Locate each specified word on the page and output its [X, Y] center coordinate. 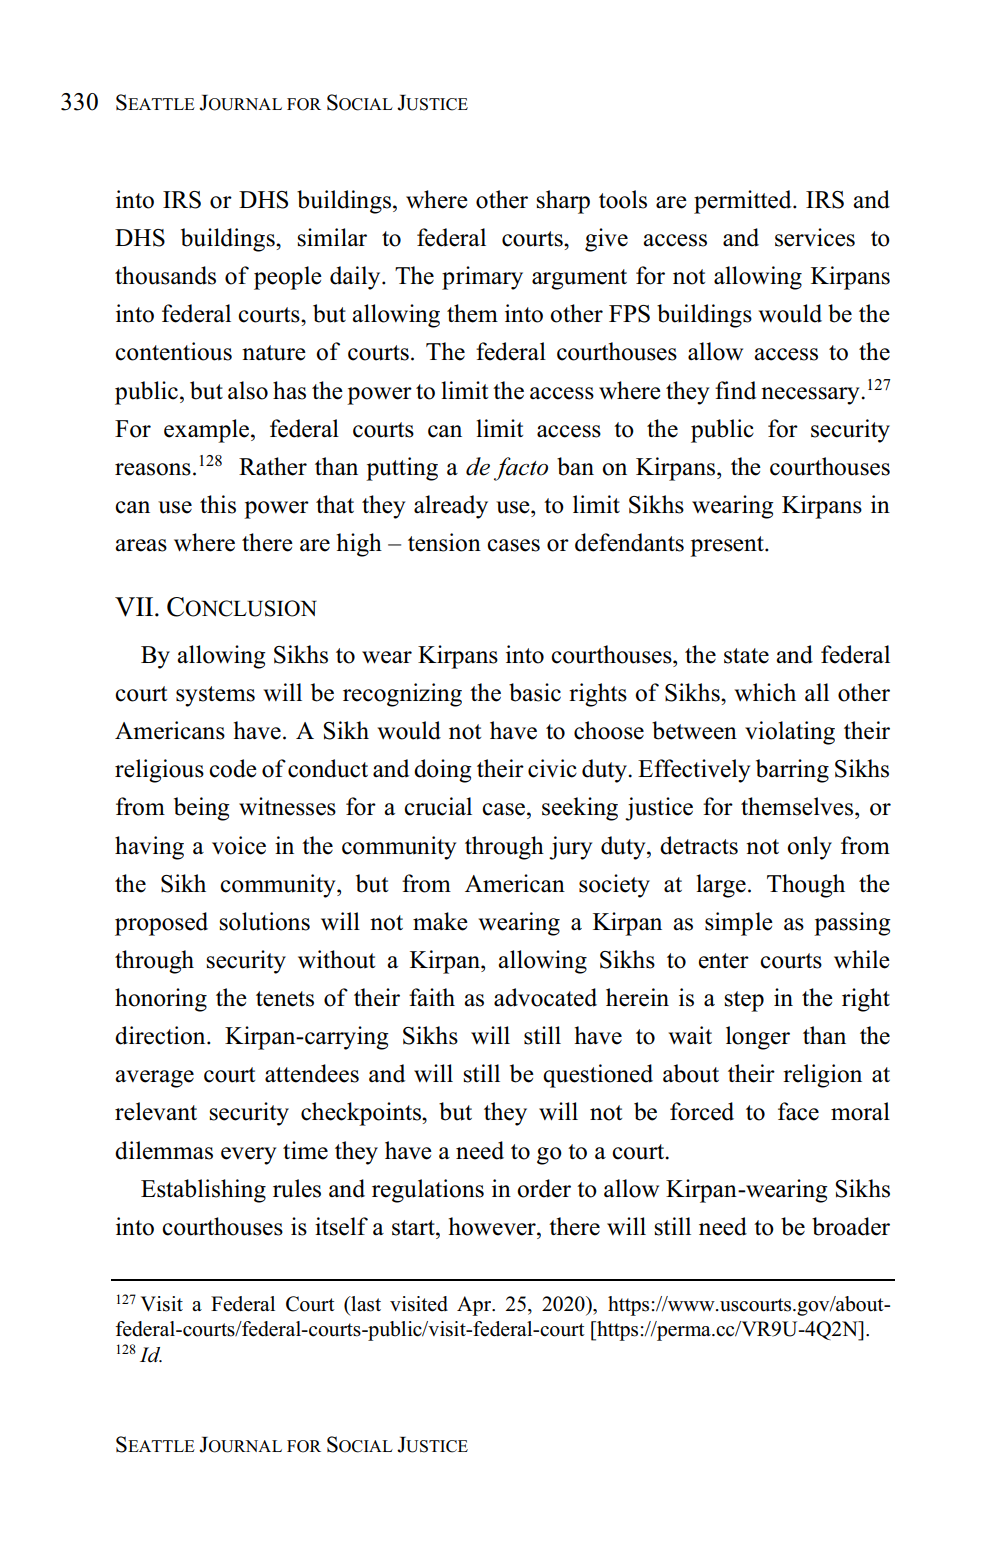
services [815, 237]
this [218, 504]
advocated [545, 997]
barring [792, 771]
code [233, 768]
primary [482, 278]
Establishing [203, 1191]
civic [552, 768]
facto [521, 469]
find [735, 390]
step [744, 1001]
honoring [161, 1000]
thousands [165, 275]
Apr [475, 1306]
